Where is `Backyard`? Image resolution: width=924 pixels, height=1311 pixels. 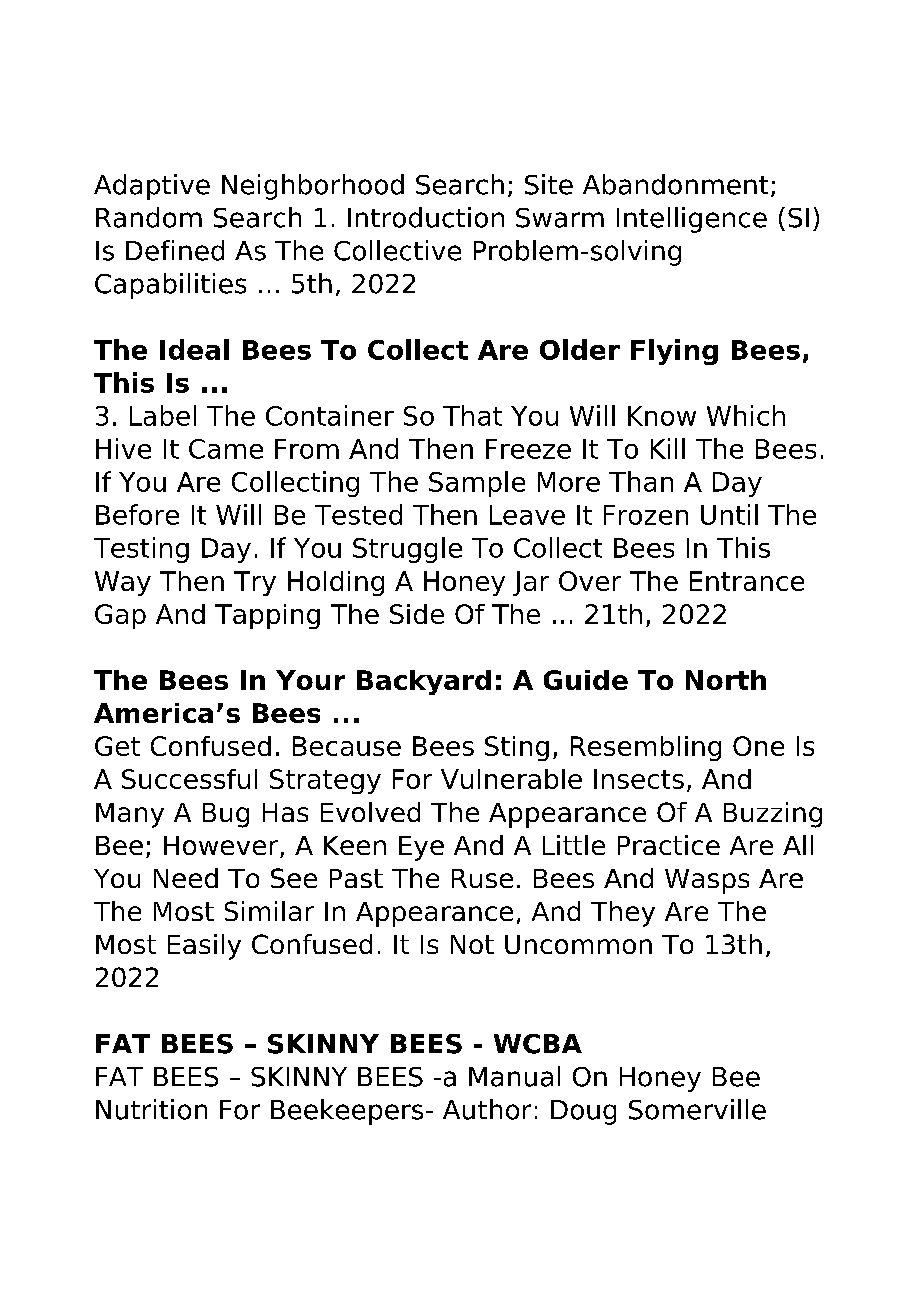 Backyard is located at coordinates (424, 682).
